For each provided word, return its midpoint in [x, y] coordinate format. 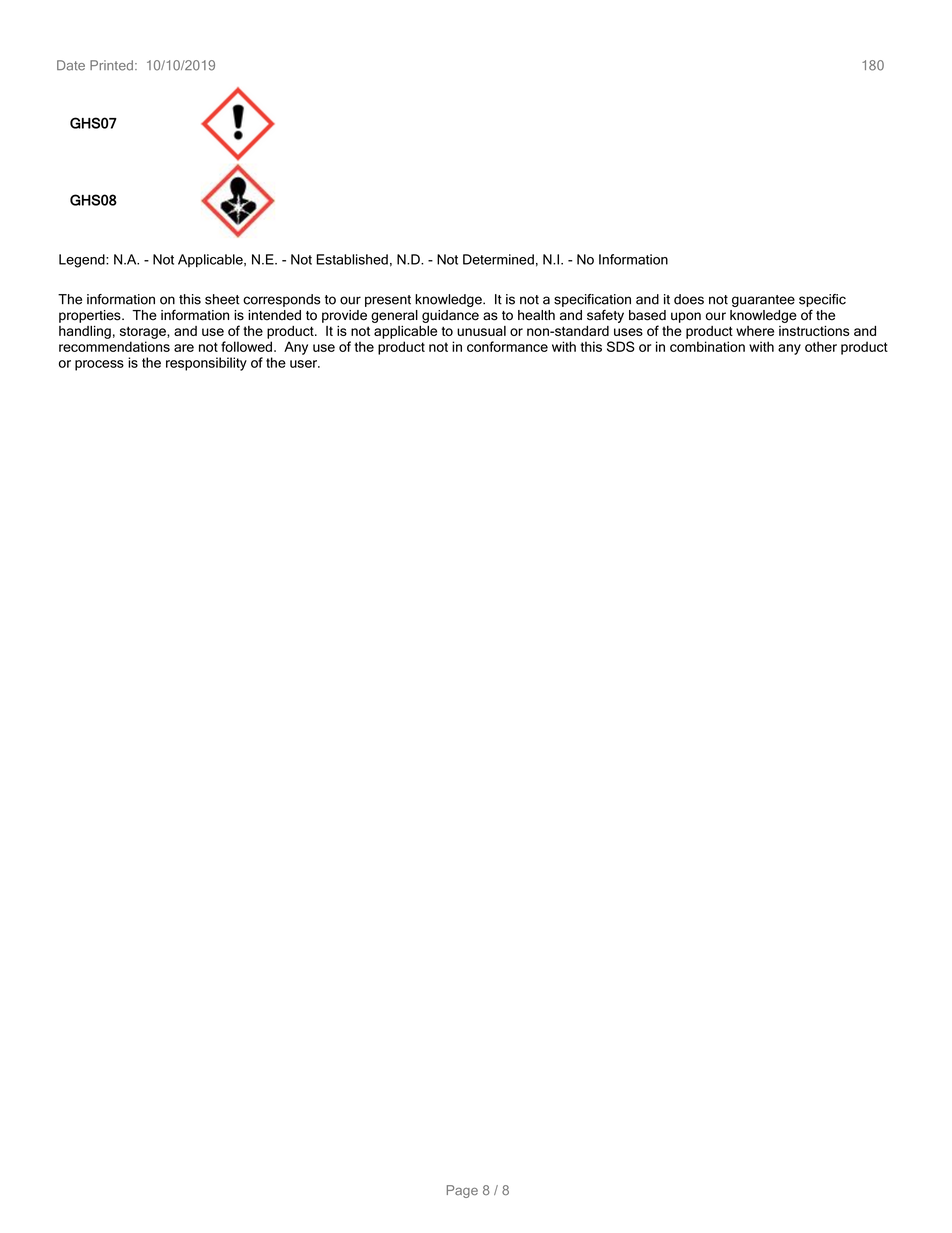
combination [707, 346]
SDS [621, 346]
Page [462, 1191]
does [689, 299]
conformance [507, 346]
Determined [498, 259]
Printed [111, 65]
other [821, 346]
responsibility [206, 364]
